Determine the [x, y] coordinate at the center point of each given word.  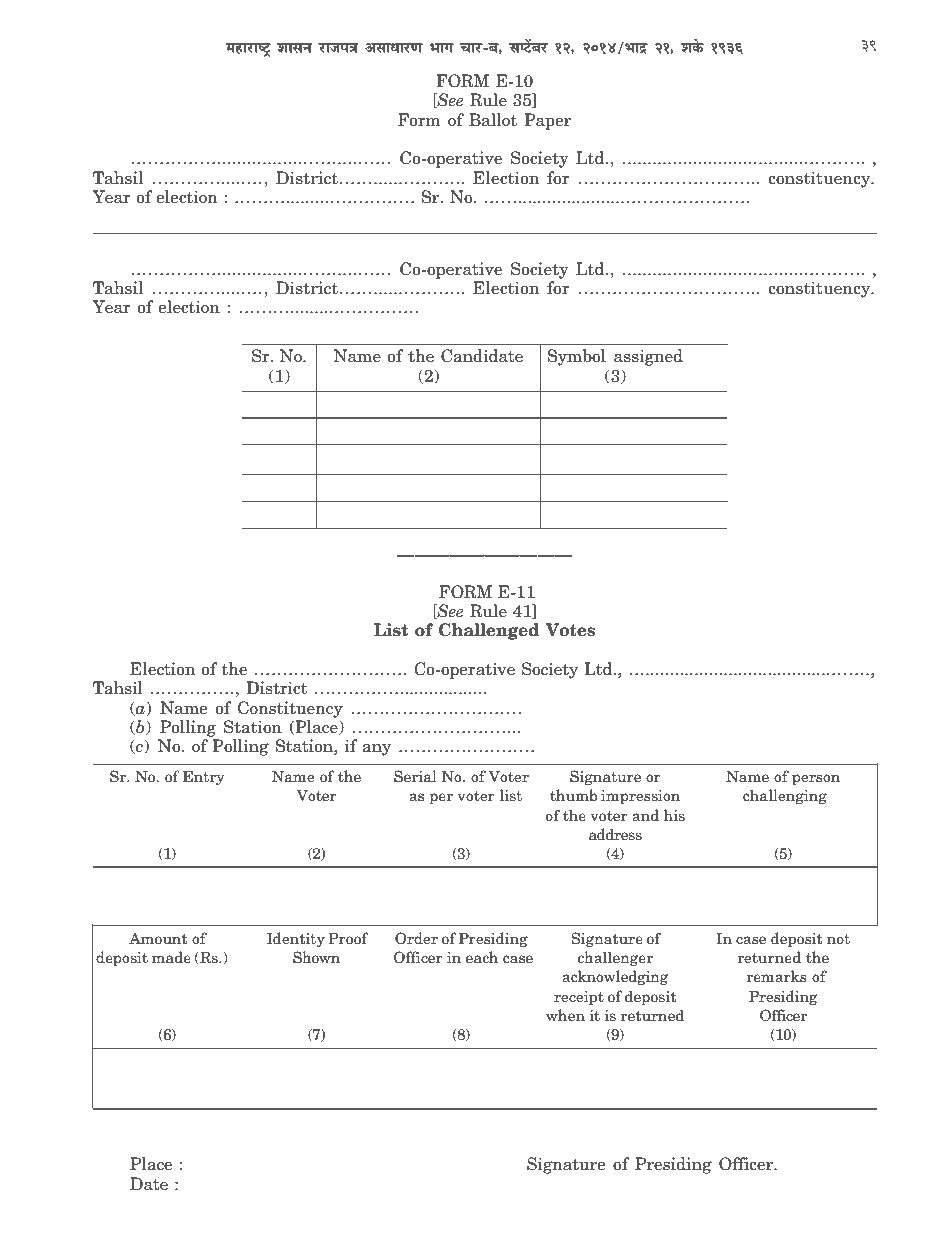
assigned [648, 357]
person [816, 779]
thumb [574, 795]
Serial [415, 776]
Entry [204, 778]
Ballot [493, 120]
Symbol [577, 357]
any [377, 750]
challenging [785, 796]
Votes [570, 630]
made [171, 957]
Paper [547, 121]
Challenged [489, 631]
